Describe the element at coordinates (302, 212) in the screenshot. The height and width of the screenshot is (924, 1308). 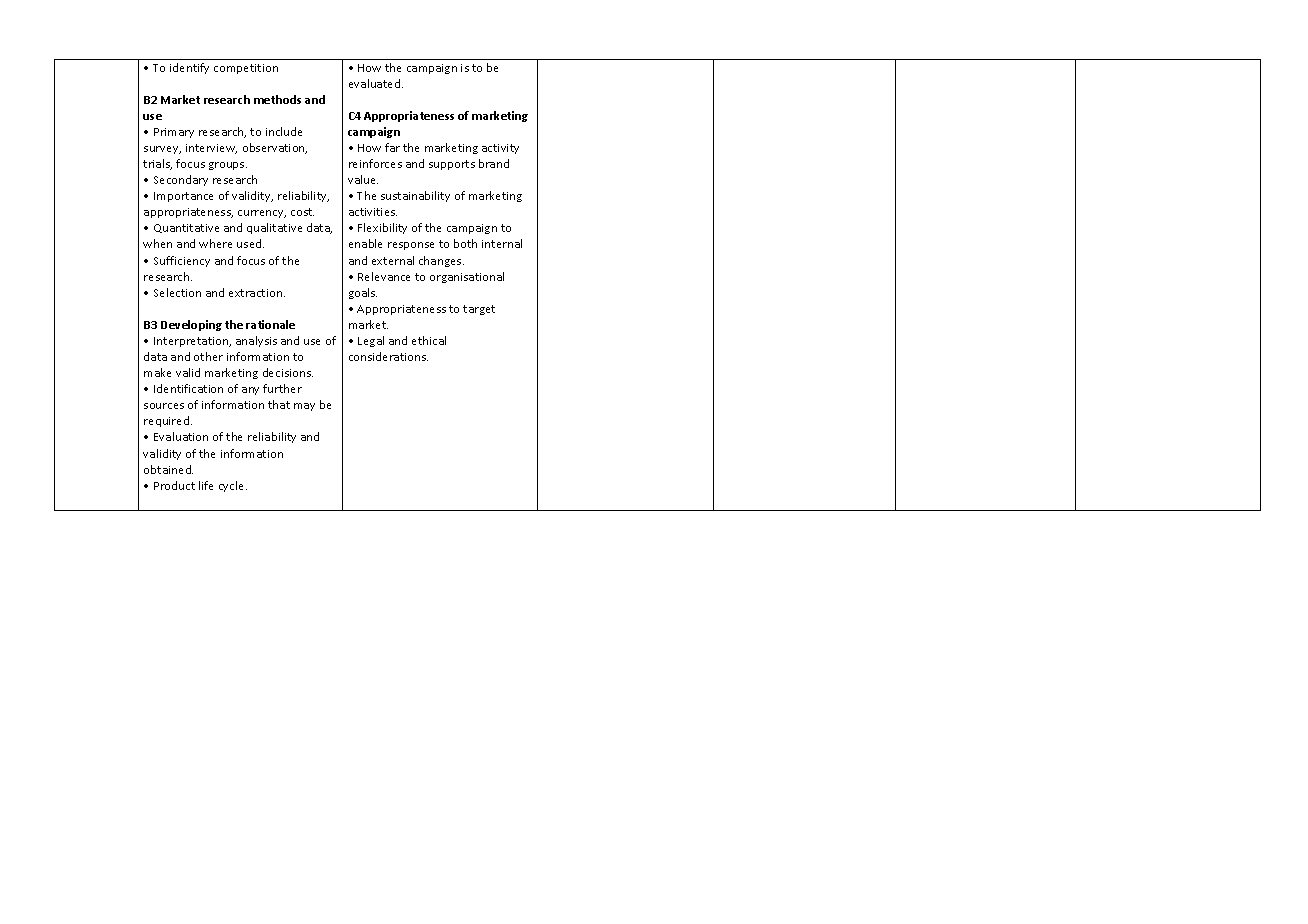
I see `cost` at that location.
